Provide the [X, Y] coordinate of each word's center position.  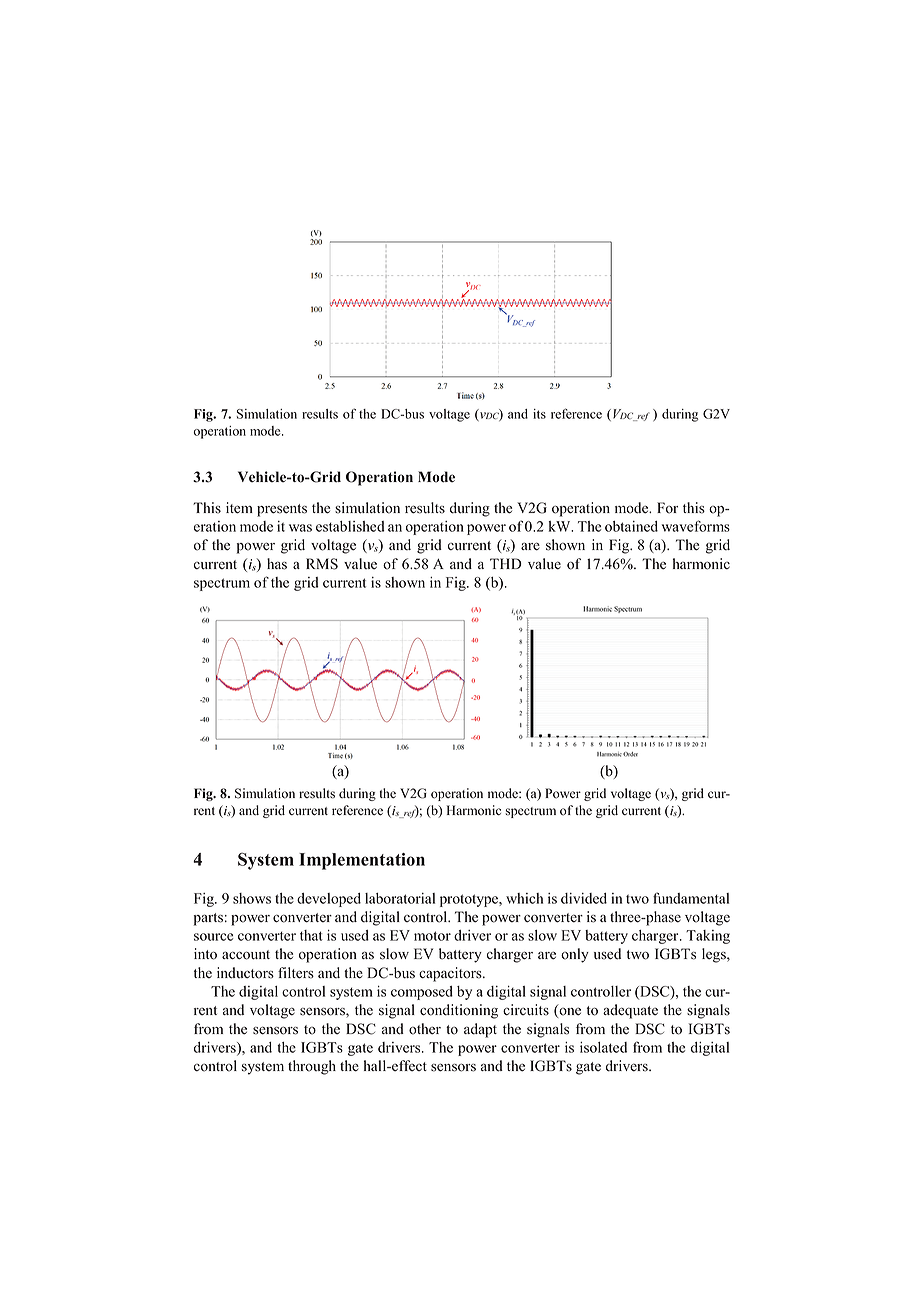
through [312, 1067]
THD [506, 563]
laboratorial [400, 898]
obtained [631, 526]
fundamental [691, 898]
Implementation [362, 861]
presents [282, 510]
